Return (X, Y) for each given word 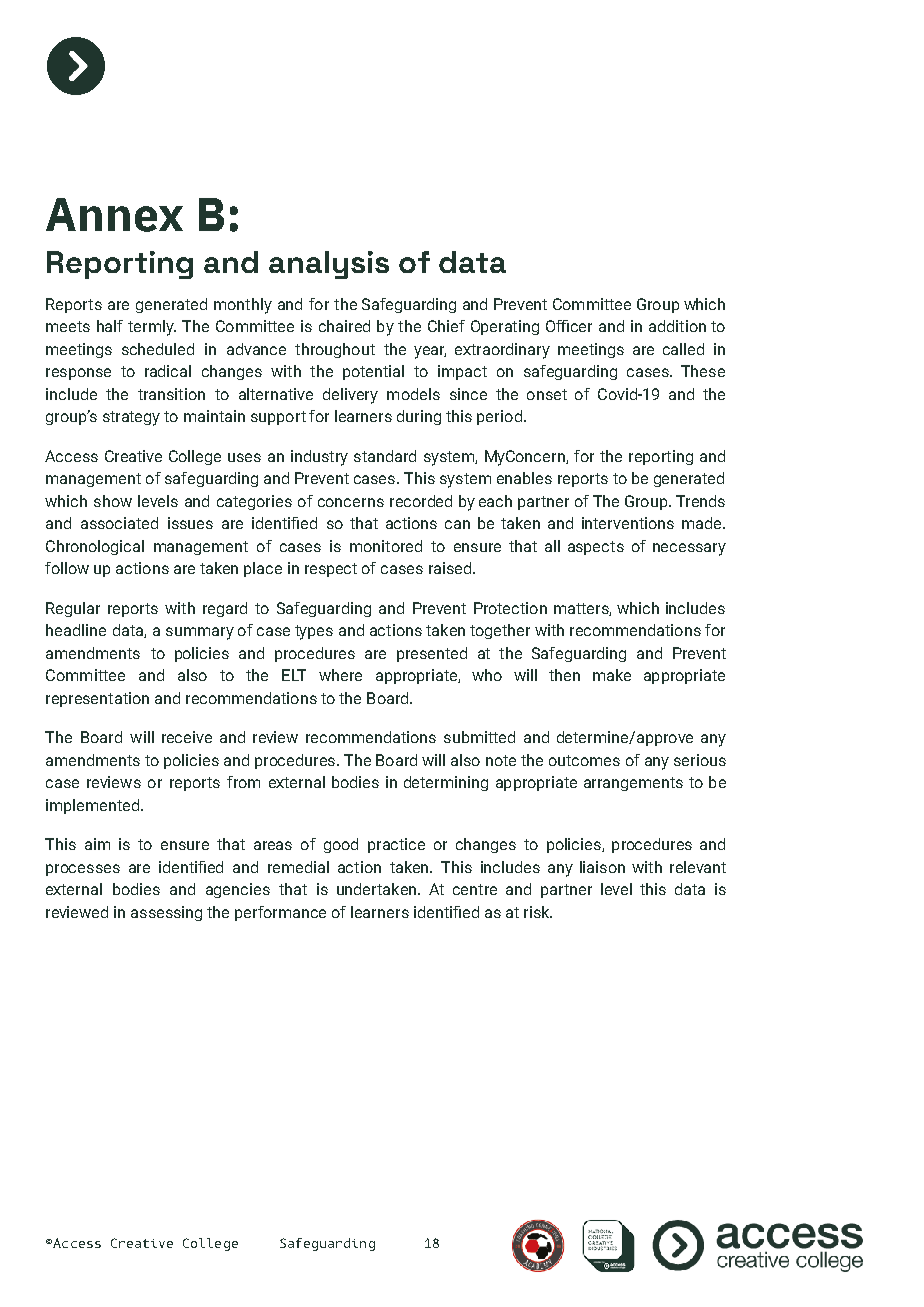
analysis (329, 265)
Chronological (95, 547)
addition (677, 326)
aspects (596, 548)
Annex (114, 215)
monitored (386, 546)
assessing (166, 913)
